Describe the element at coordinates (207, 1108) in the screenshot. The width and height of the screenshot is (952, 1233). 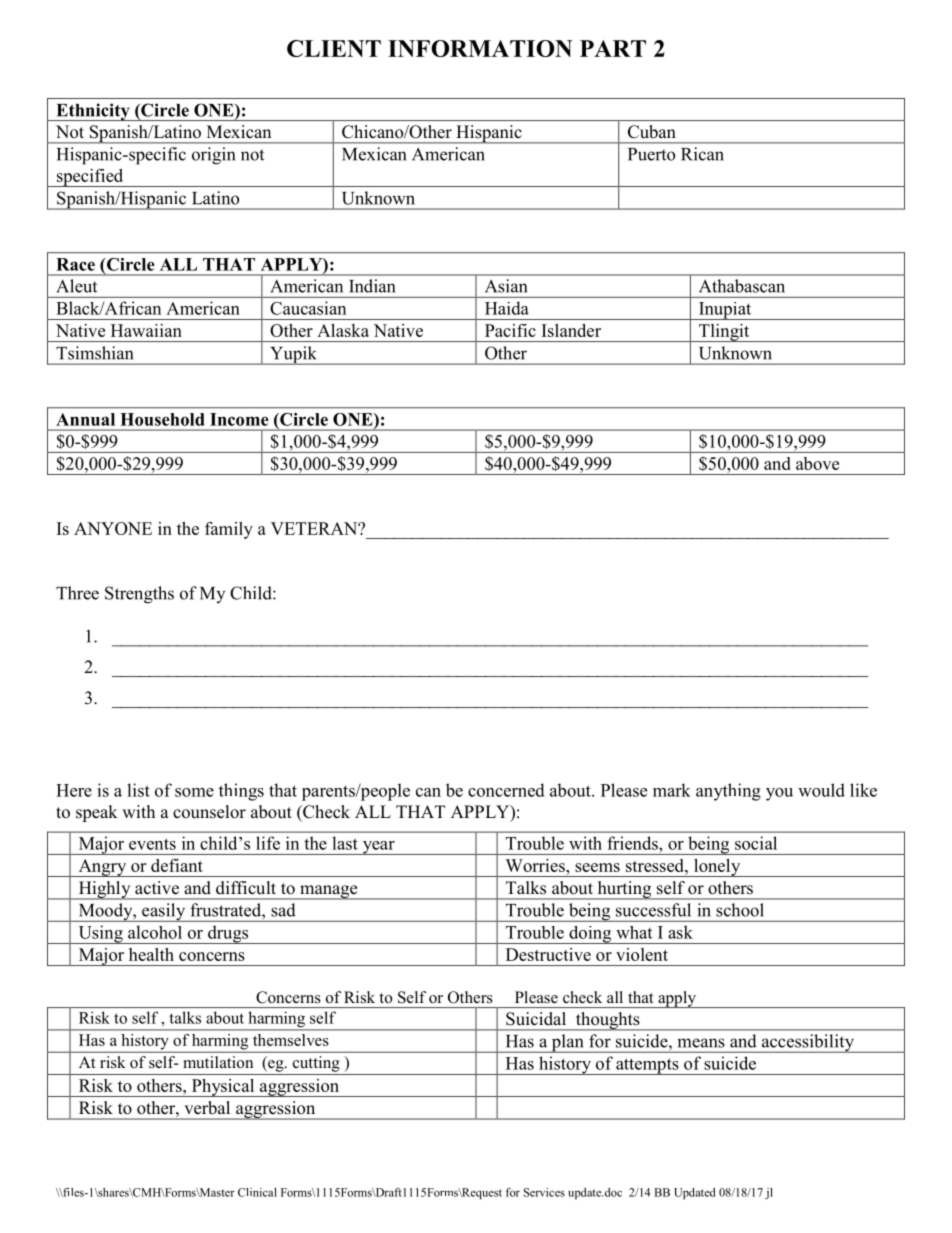
I see `verbal` at that location.
